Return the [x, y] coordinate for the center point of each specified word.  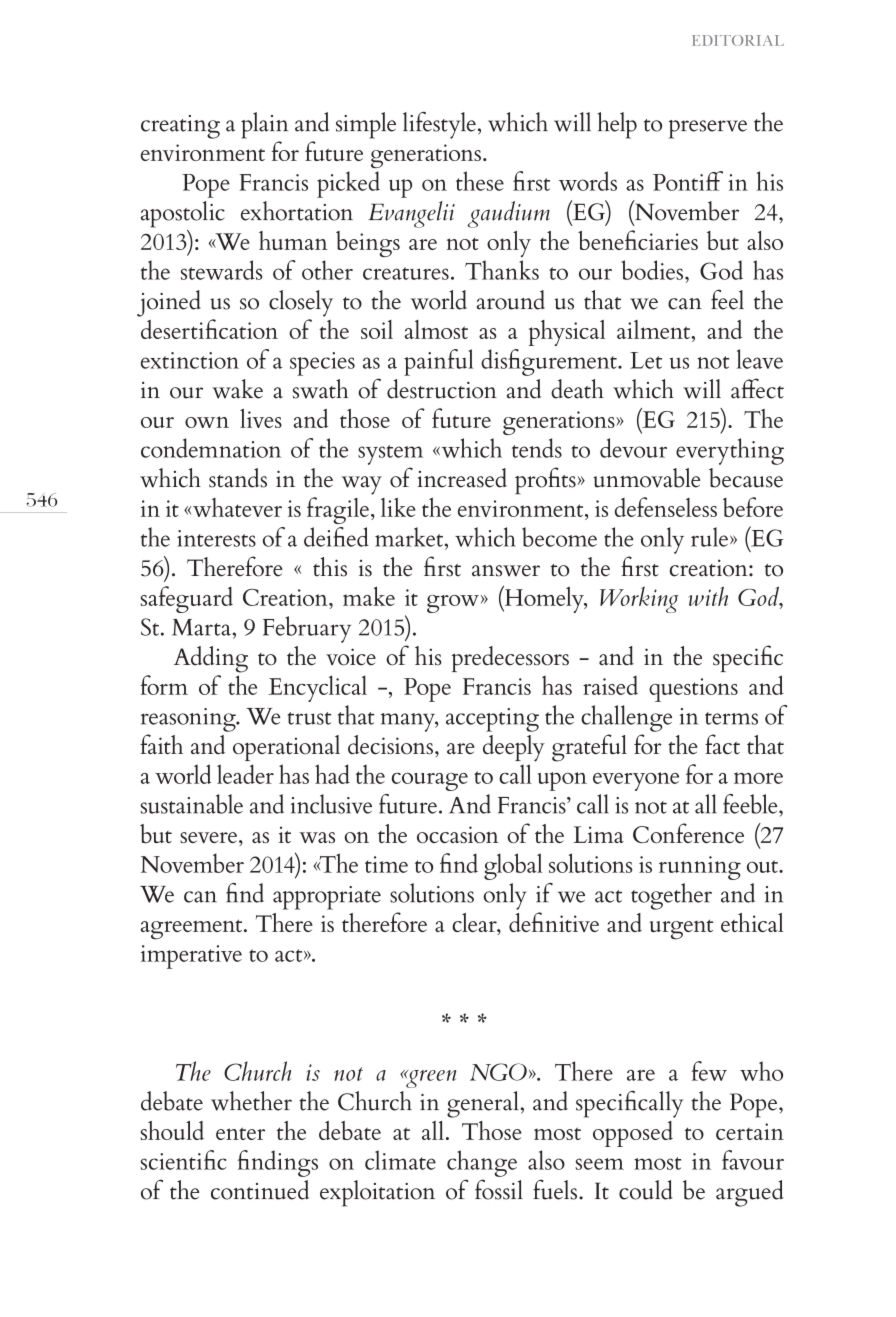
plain [264, 125]
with [708, 596]
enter [240, 1133]
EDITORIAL [738, 40]
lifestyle [439, 125]
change [482, 1163]
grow [453, 604]
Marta [201, 627]
